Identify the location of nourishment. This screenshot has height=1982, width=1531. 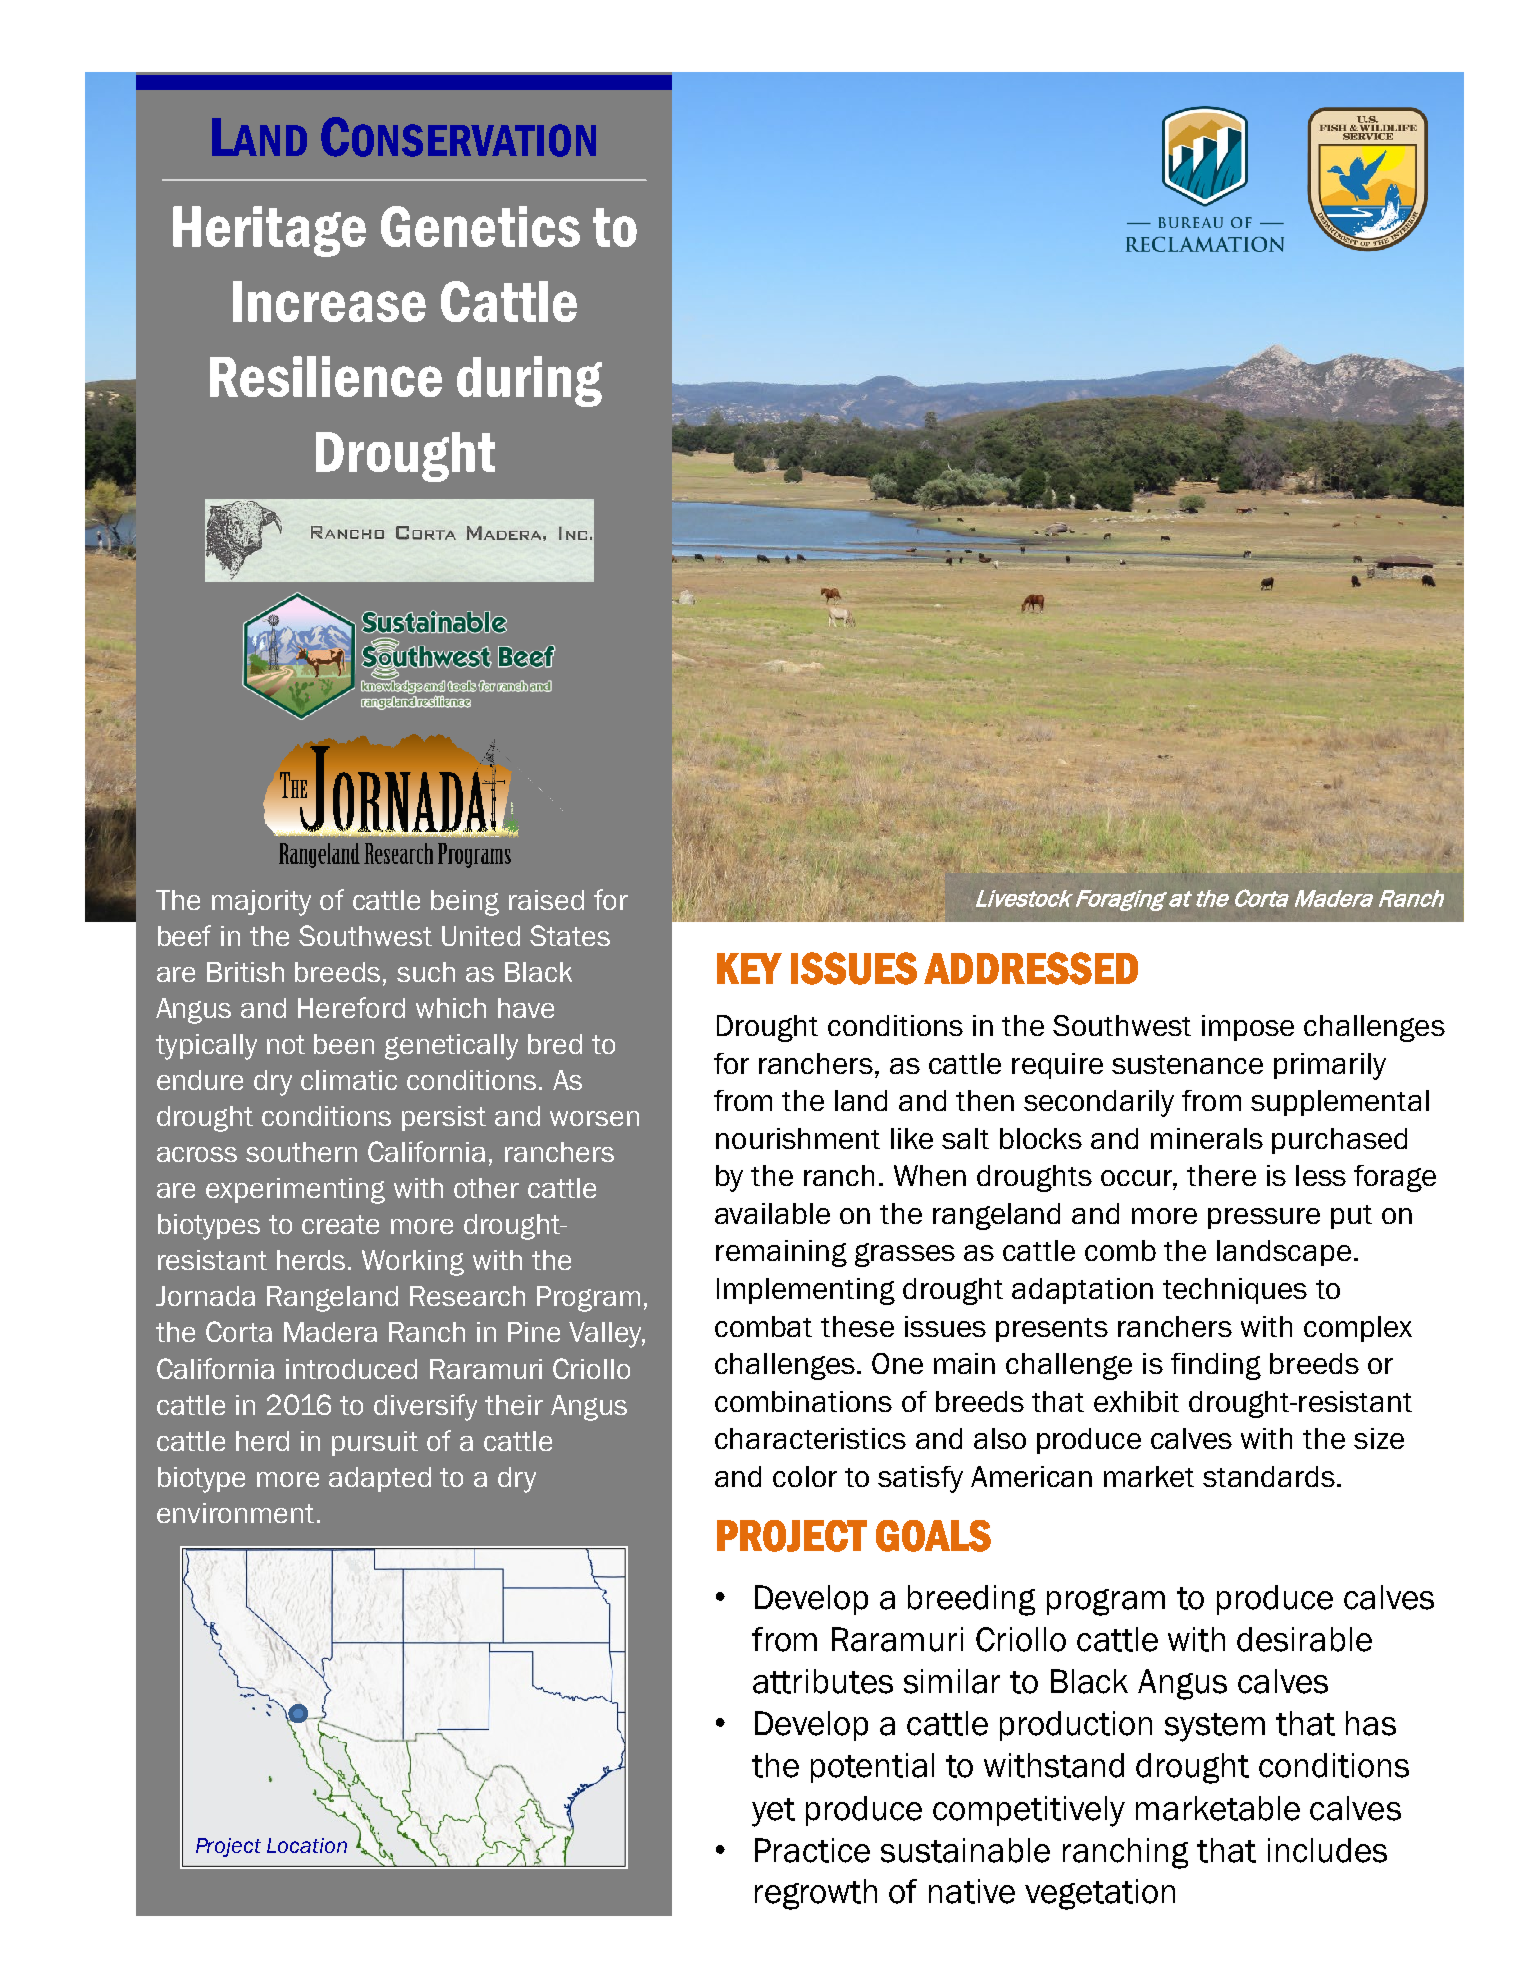
(798, 1138).
